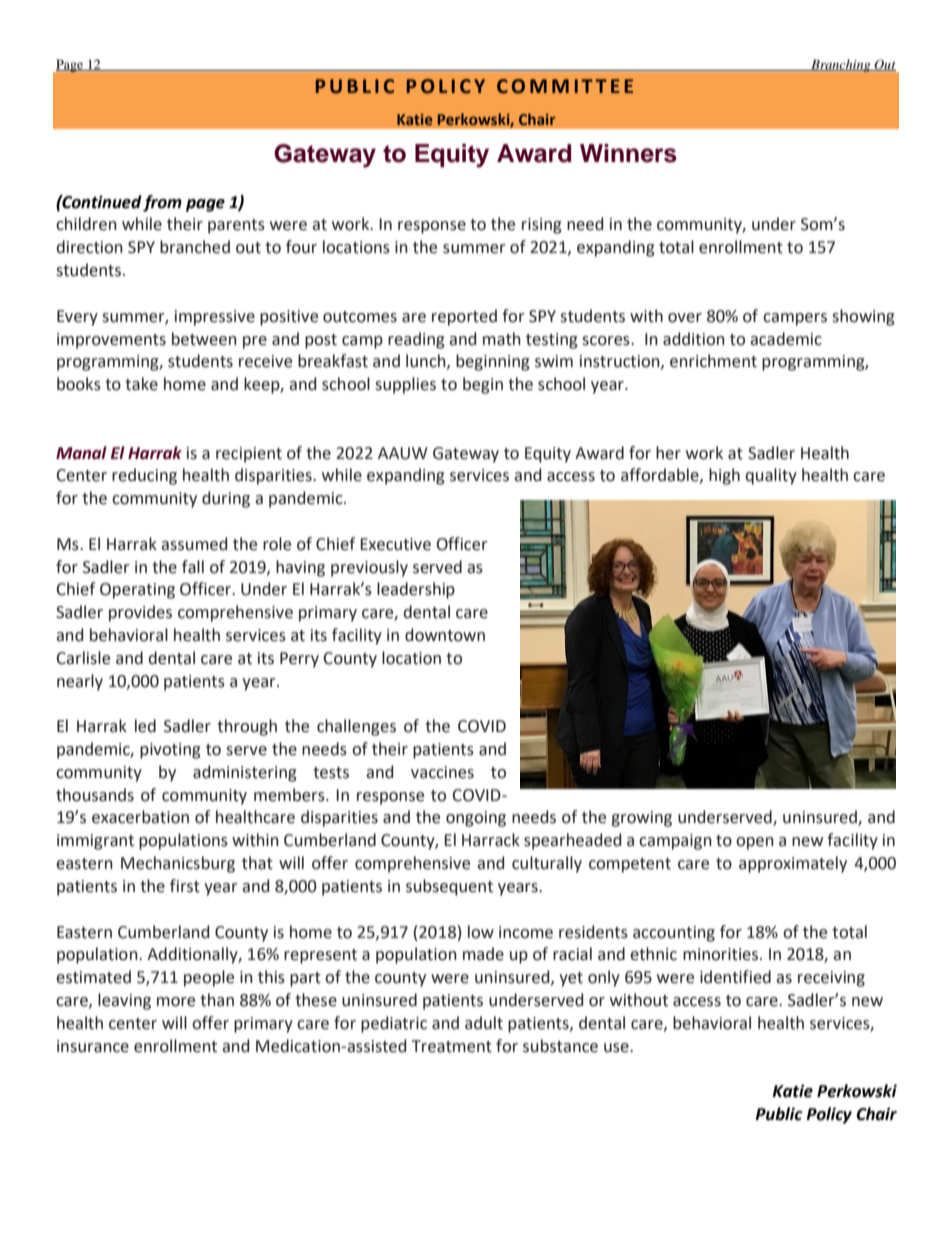 This screenshot has width=952, height=1233. What do you see at coordinates (484, 1023) in the screenshot?
I see `adult` at bounding box center [484, 1023].
